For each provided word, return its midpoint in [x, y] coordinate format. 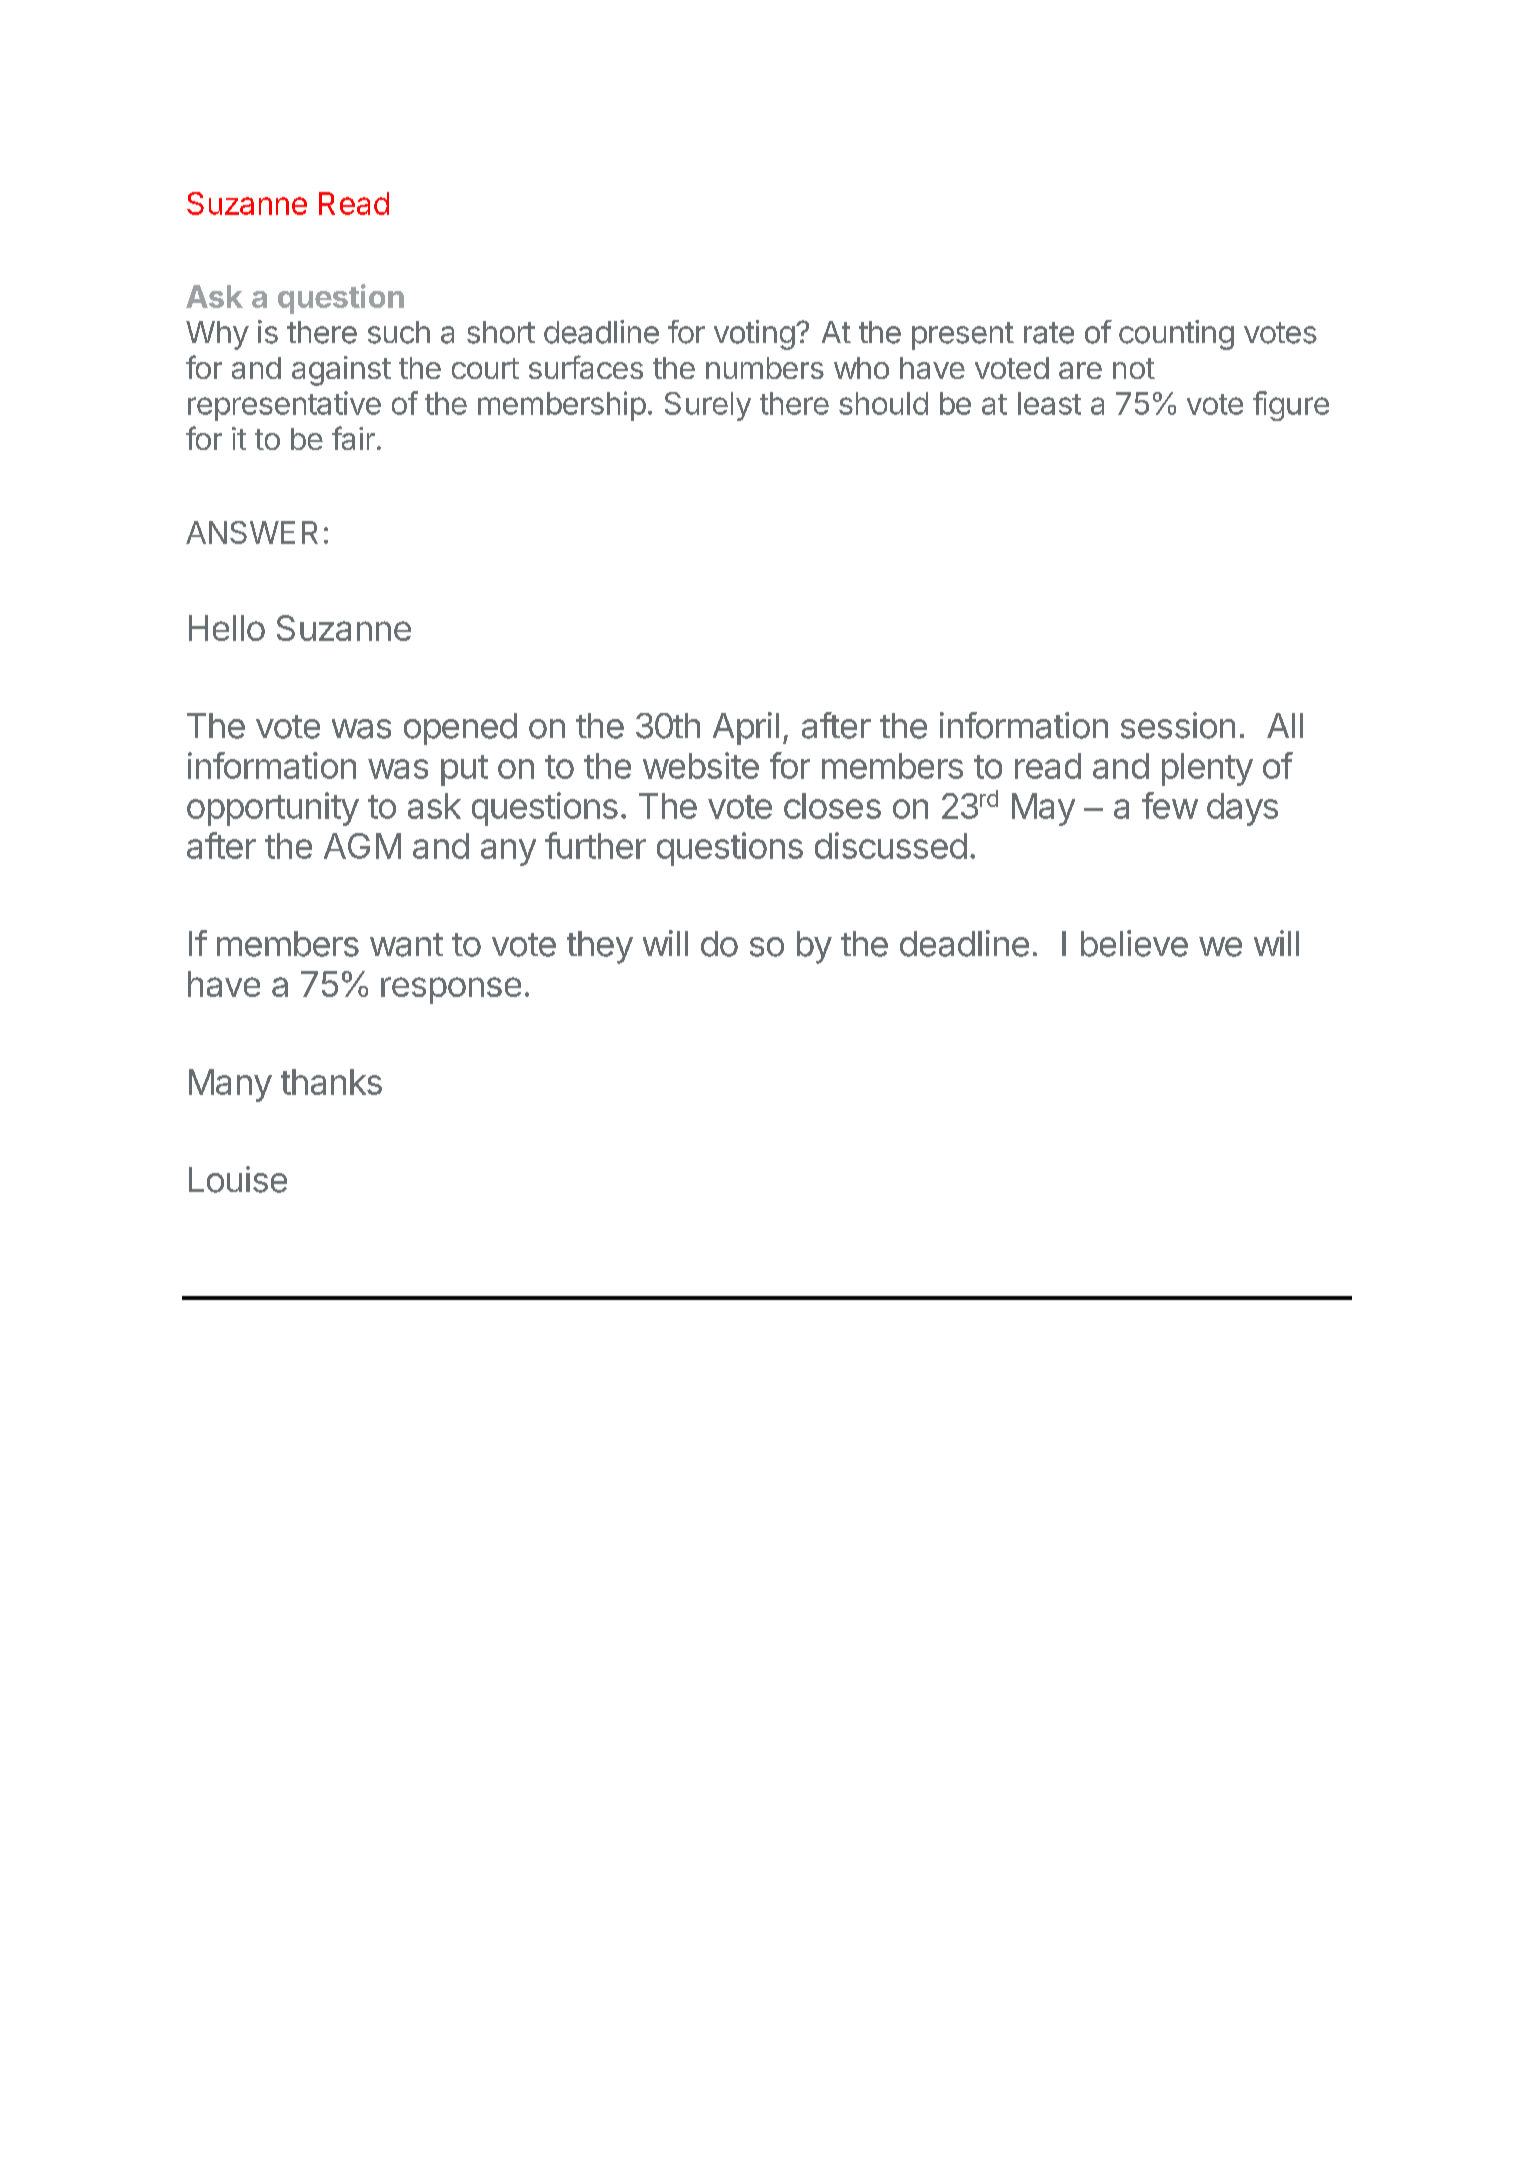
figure [1291, 406]
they [600, 947]
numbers [765, 368]
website [701, 765]
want [406, 945]
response [451, 990]
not [1134, 368]
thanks [331, 1082]
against [341, 371]
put [464, 770]
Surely [708, 406]
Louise [238, 1179]
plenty [1207, 769]
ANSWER [252, 532]
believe [1134, 943]
